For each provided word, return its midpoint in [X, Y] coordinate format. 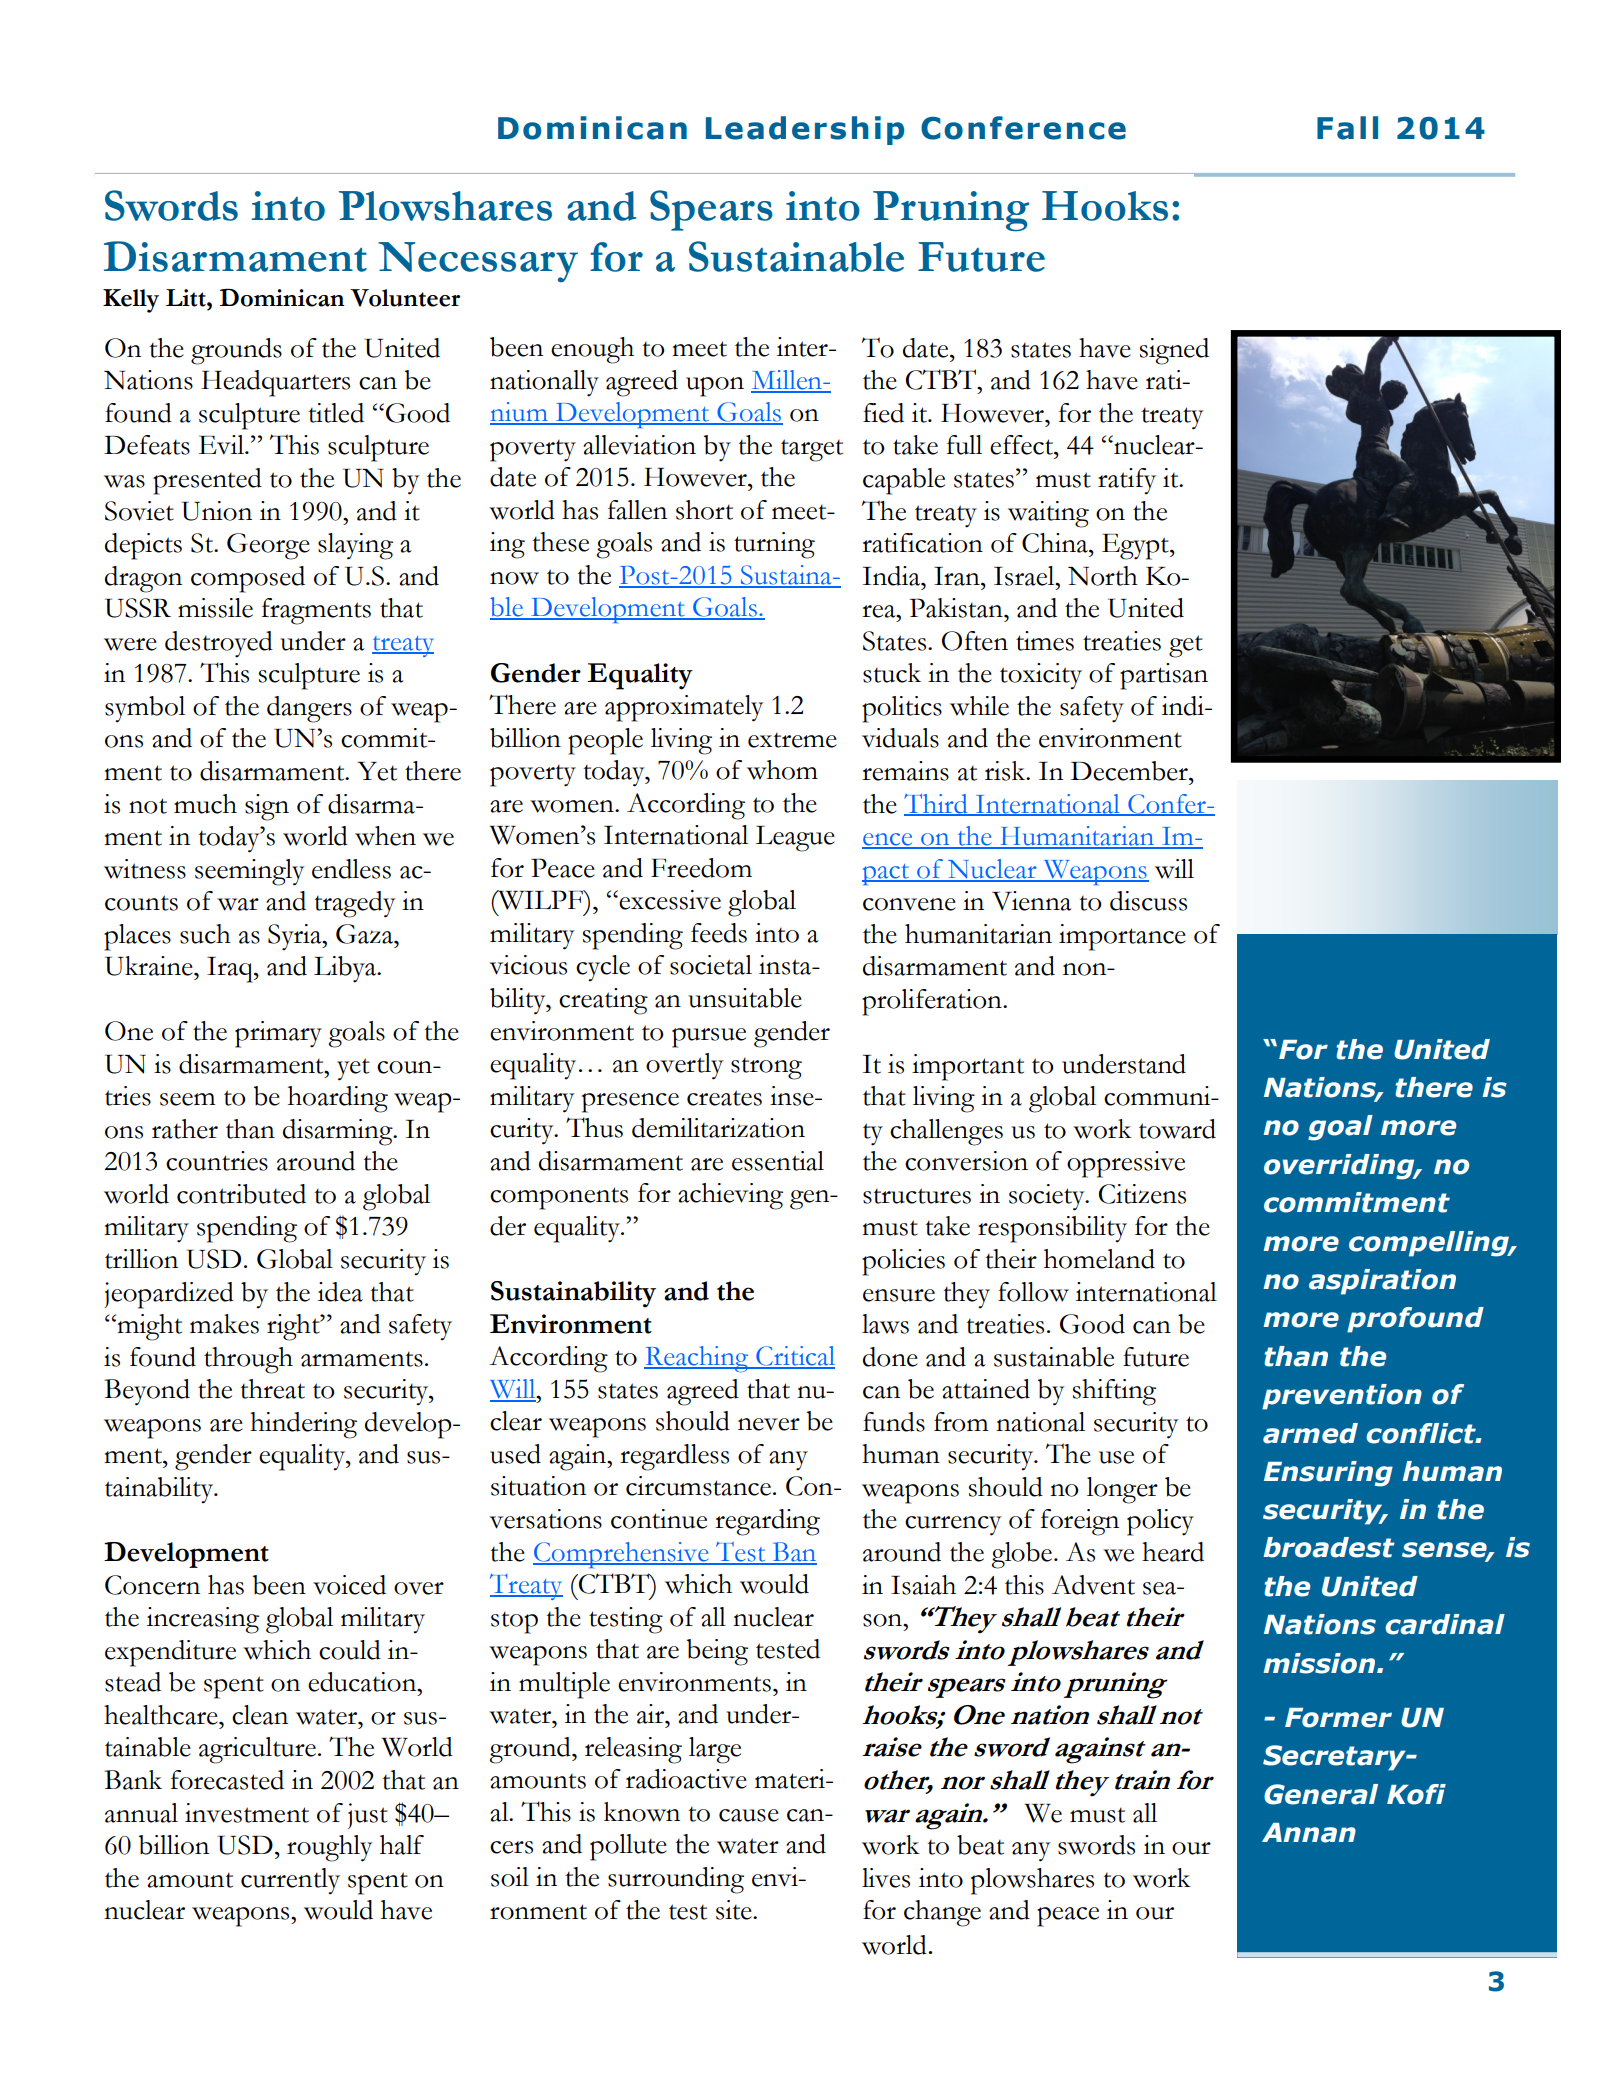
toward [1177, 1129]
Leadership [805, 130]
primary [278, 1034]
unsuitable [745, 998]
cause [749, 1815]
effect [1022, 445]
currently [290, 1881]
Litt [187, 298]
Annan [1309, 1833]
